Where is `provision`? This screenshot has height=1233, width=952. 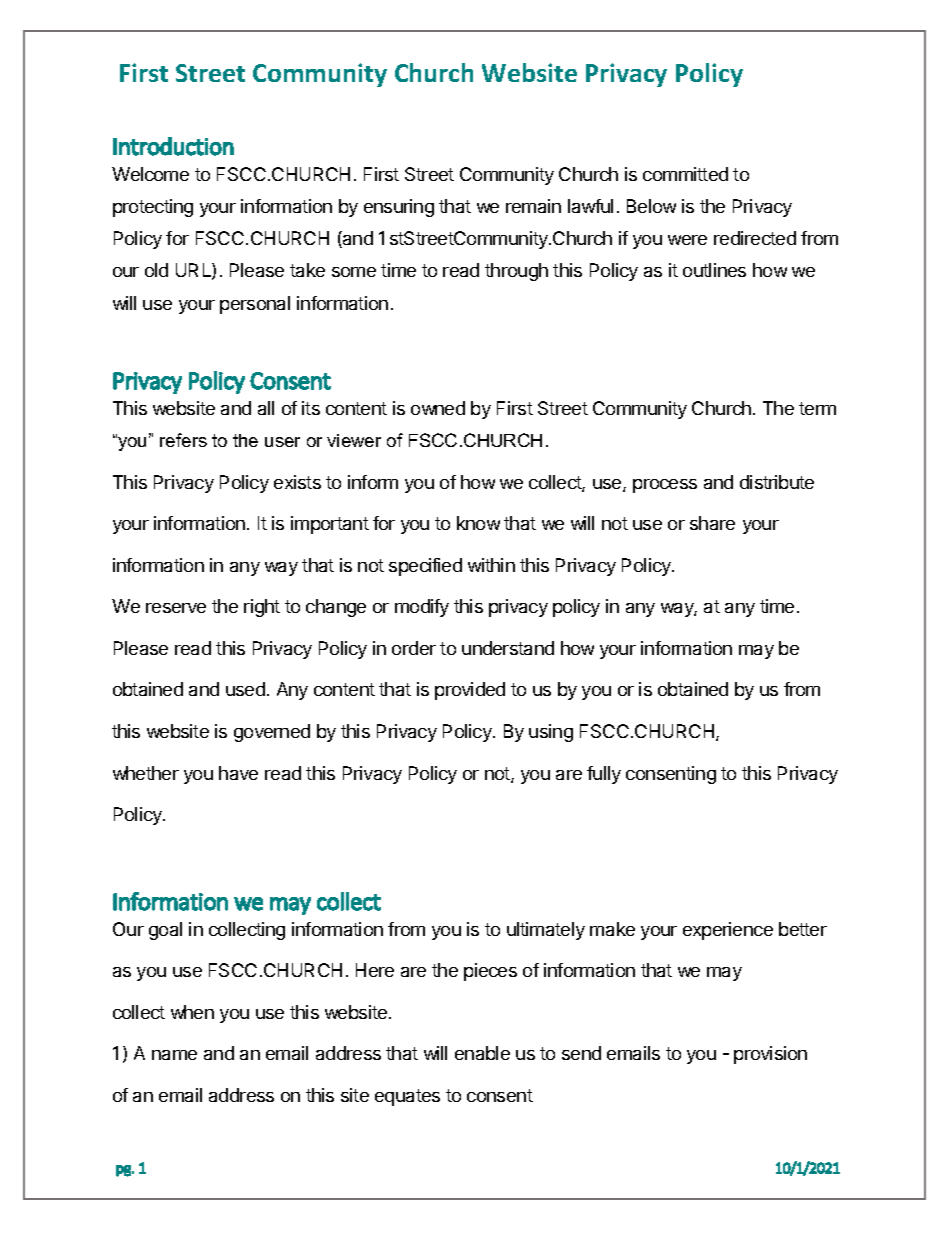 provision is located at coordinates (770, 1055).
